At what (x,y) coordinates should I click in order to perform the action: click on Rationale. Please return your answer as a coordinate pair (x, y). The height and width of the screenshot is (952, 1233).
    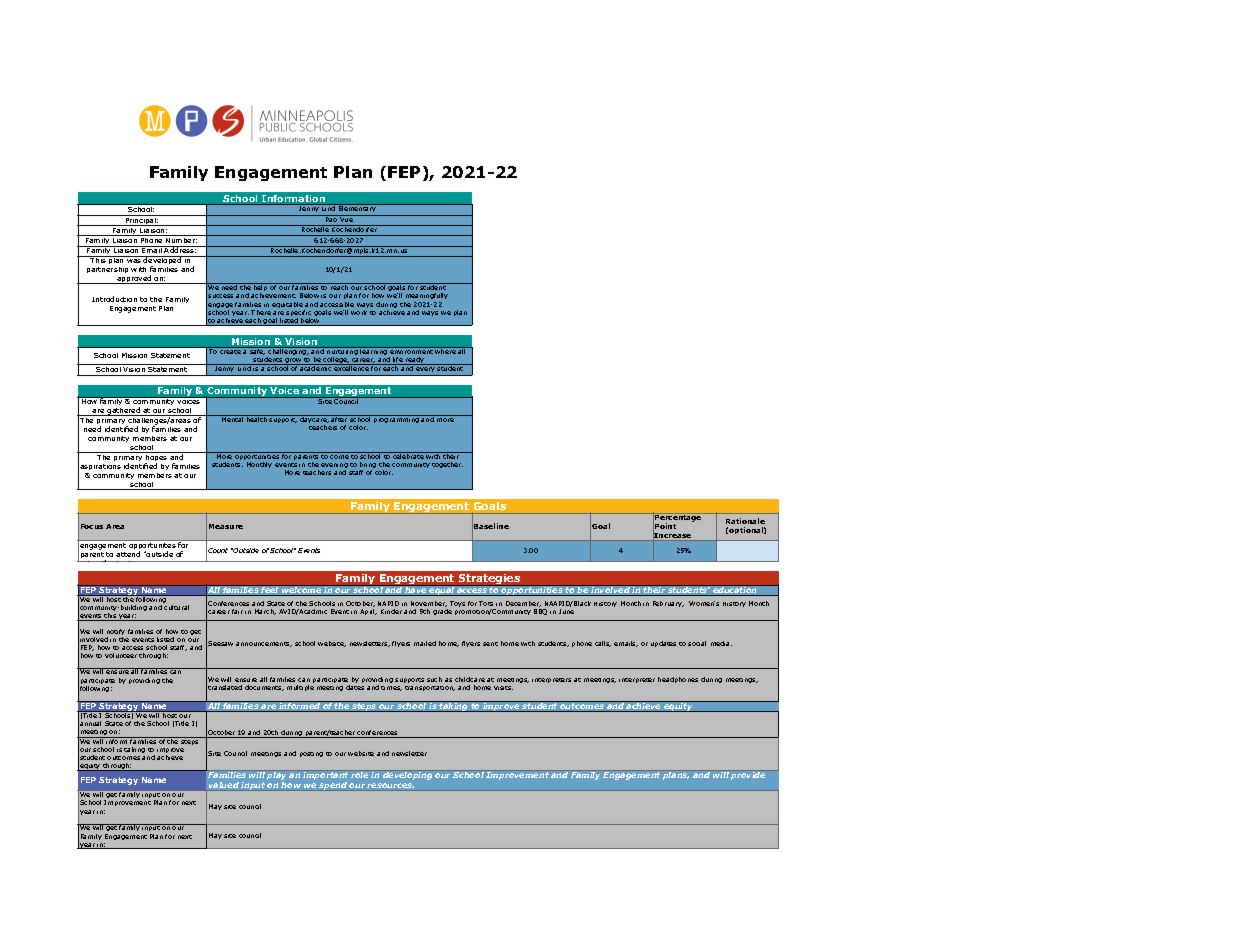
    Looking at the image, I should click on (745, 523).
